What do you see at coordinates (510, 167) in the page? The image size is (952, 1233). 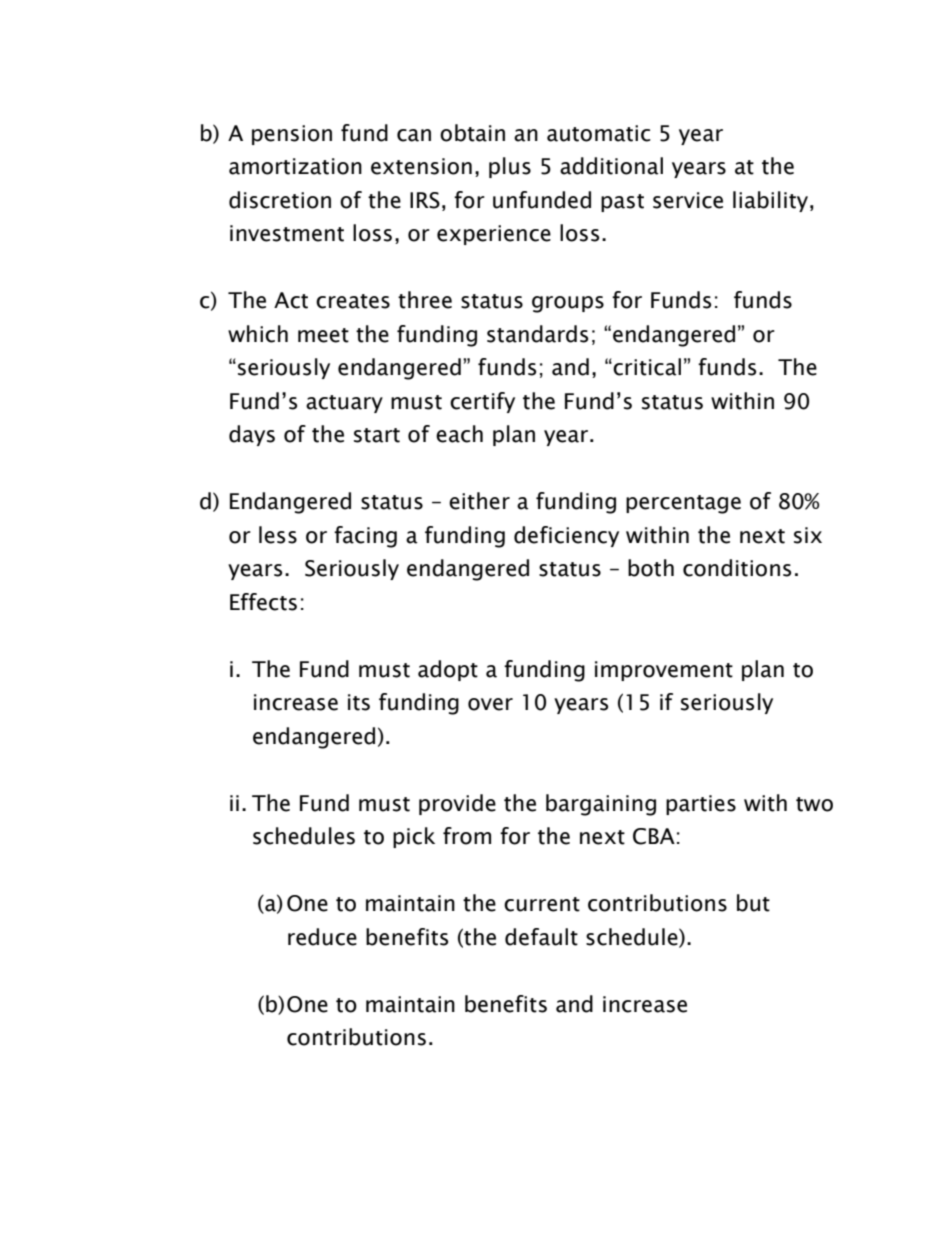 I see `plus` at bounding box center [510, 167].
